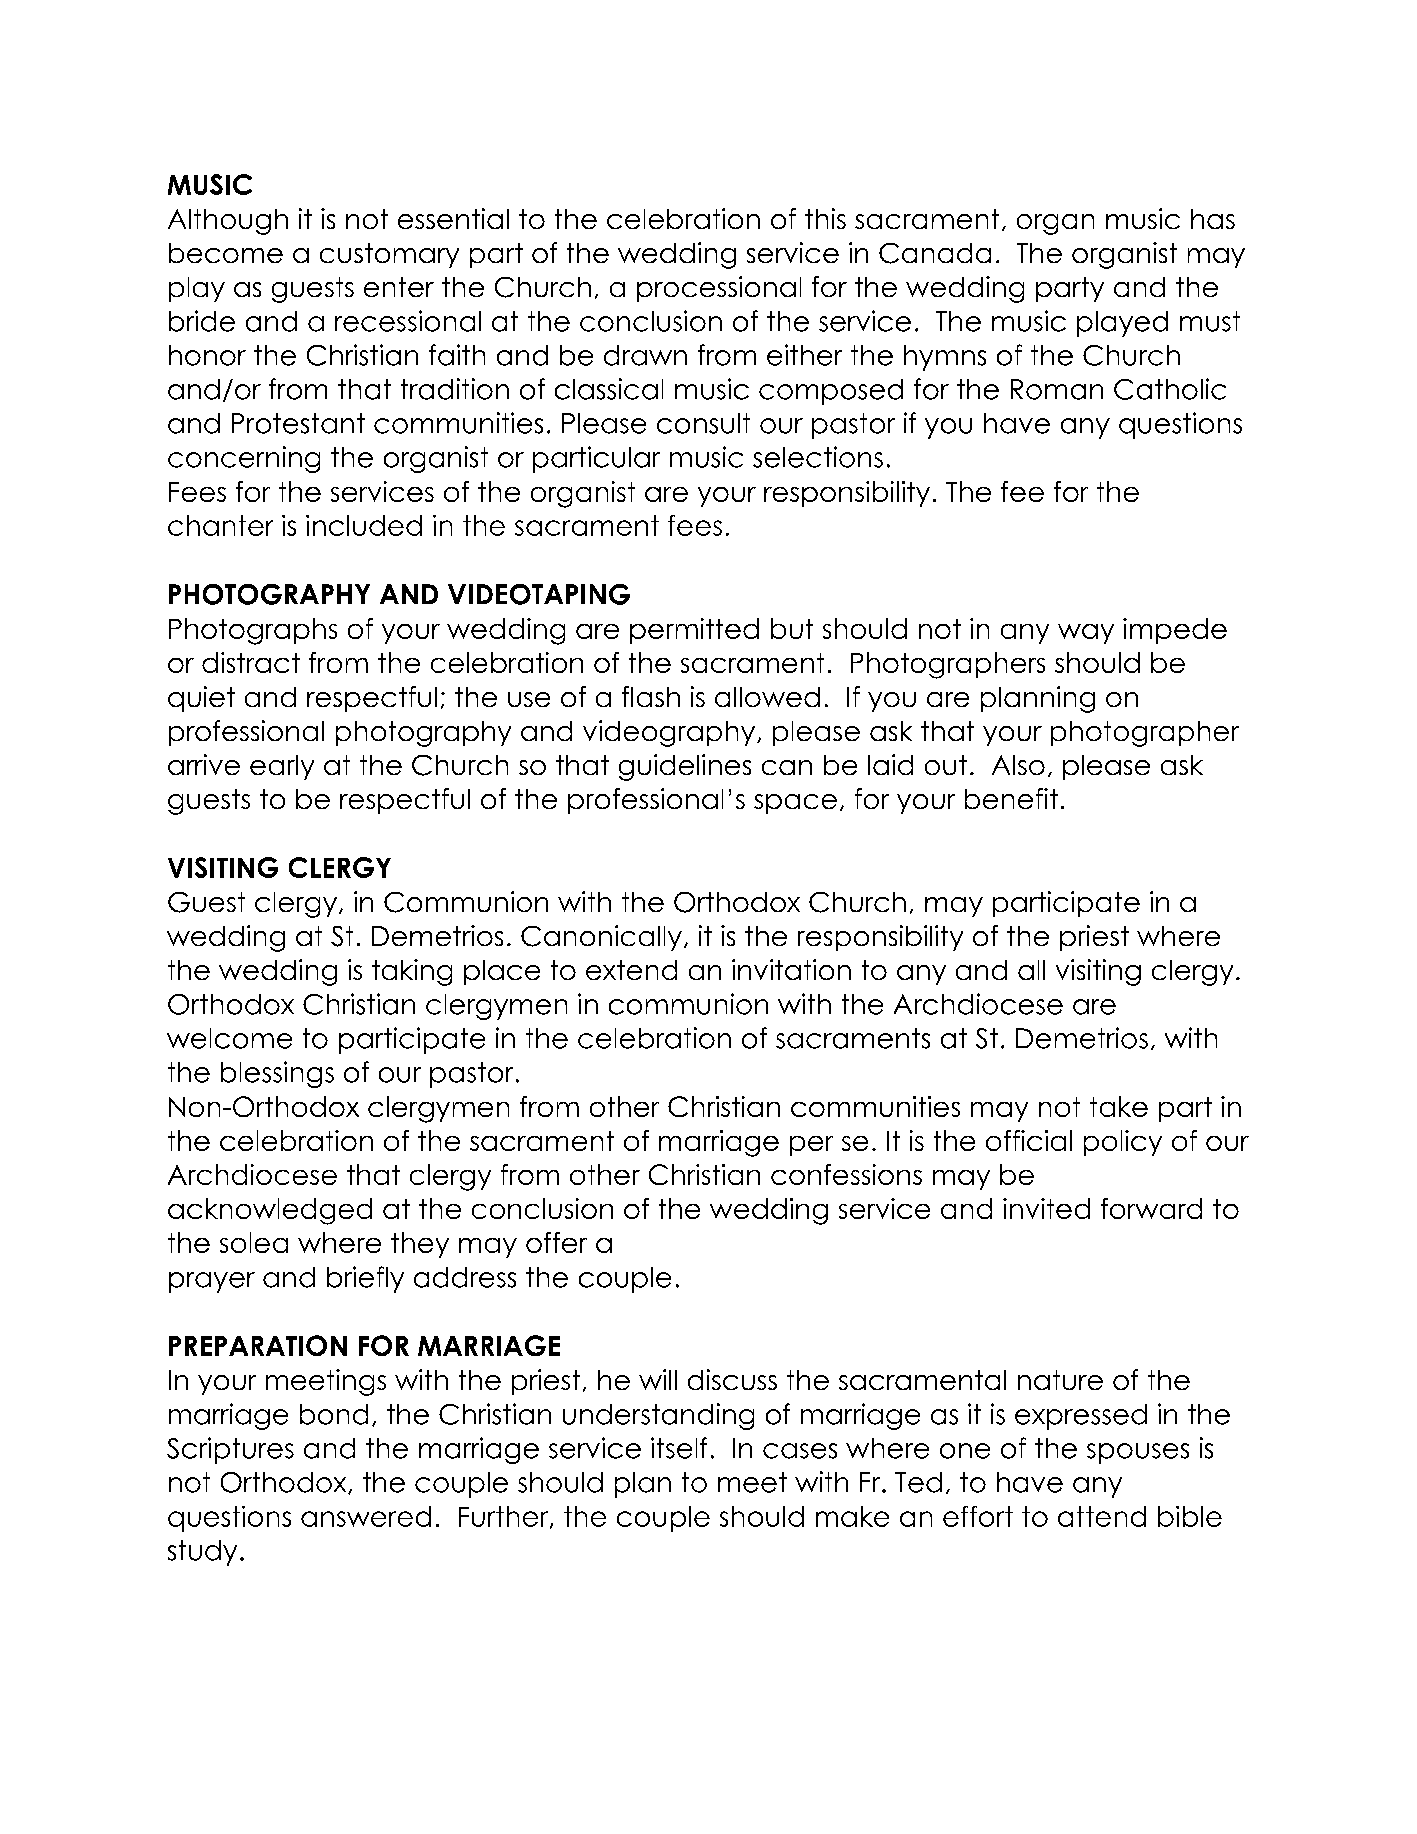 The image size is (1417, 1834). What do you see at coordinates (601, 938) in the document?
I see `Canonically` at bounding box center [601, 938].
